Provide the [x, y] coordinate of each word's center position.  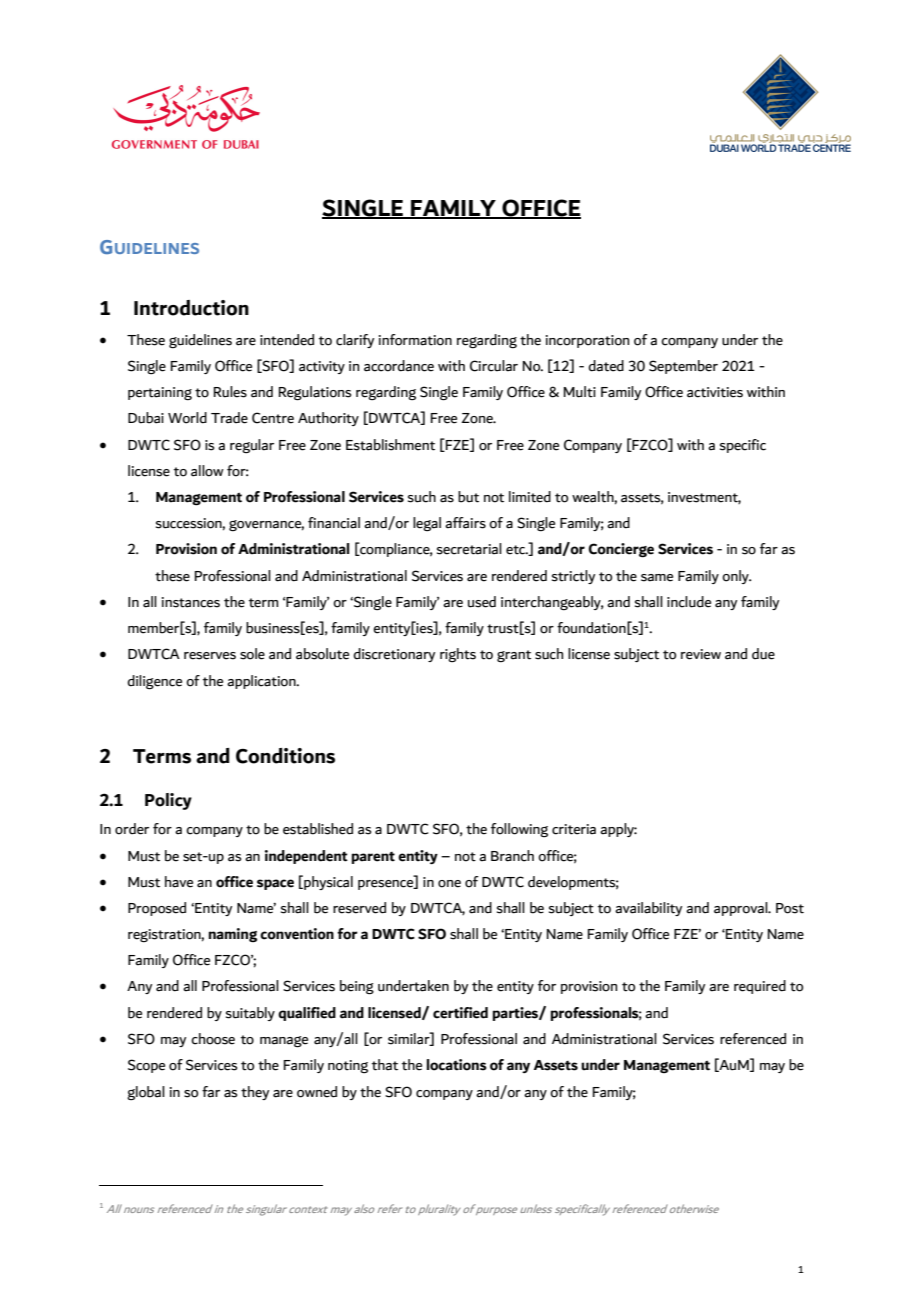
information [415, 340]
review [701, 654]
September [683, 367]
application [262, 682]
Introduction [191, 308]
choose [213, 1039]
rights [458, 655]
